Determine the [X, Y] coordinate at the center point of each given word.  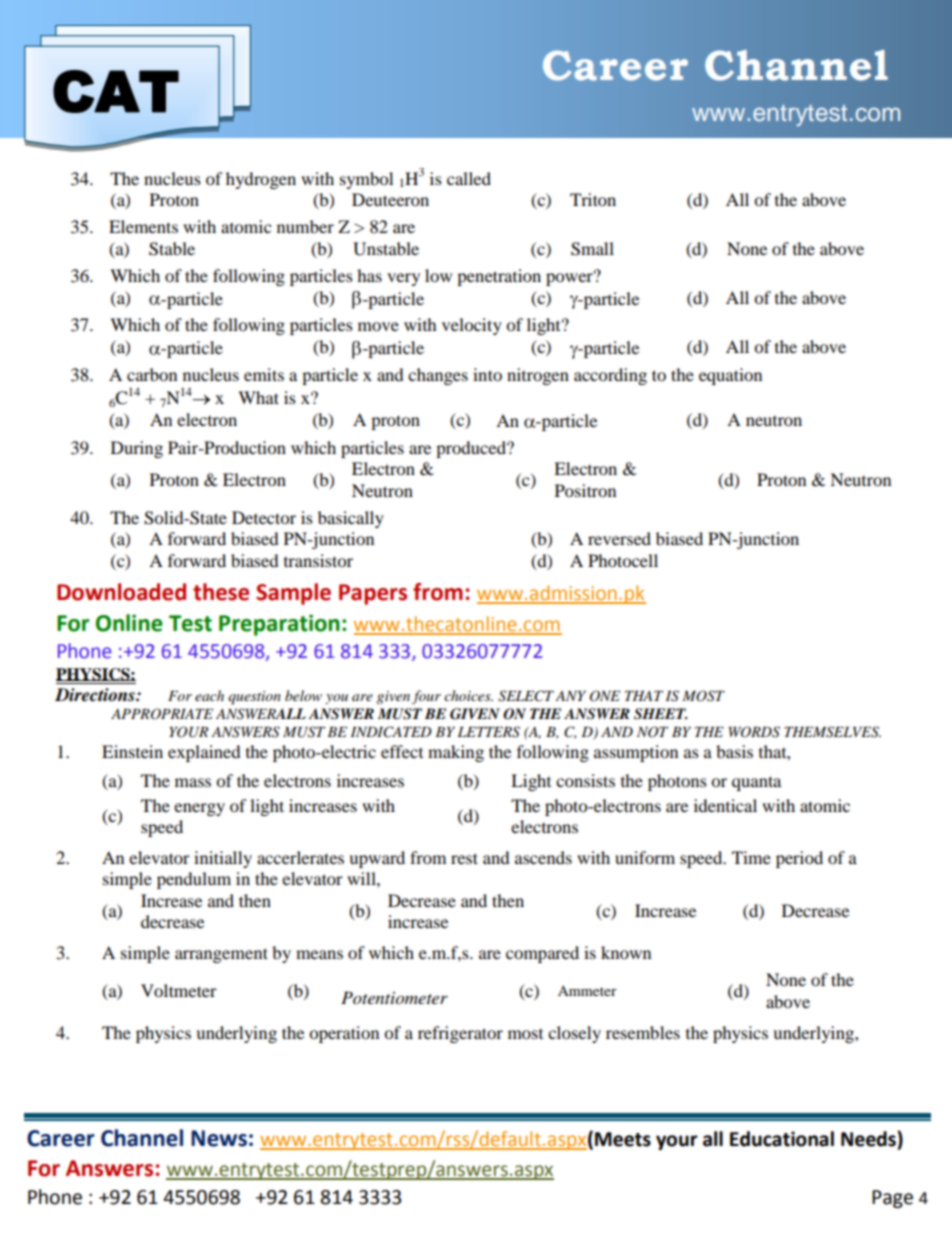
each [209, 695]
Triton [593, 199]
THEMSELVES [832, 732]
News [219, 1138]
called [469, 178]
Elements [143, 226]
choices [468, 695]
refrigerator [460, 1034]
